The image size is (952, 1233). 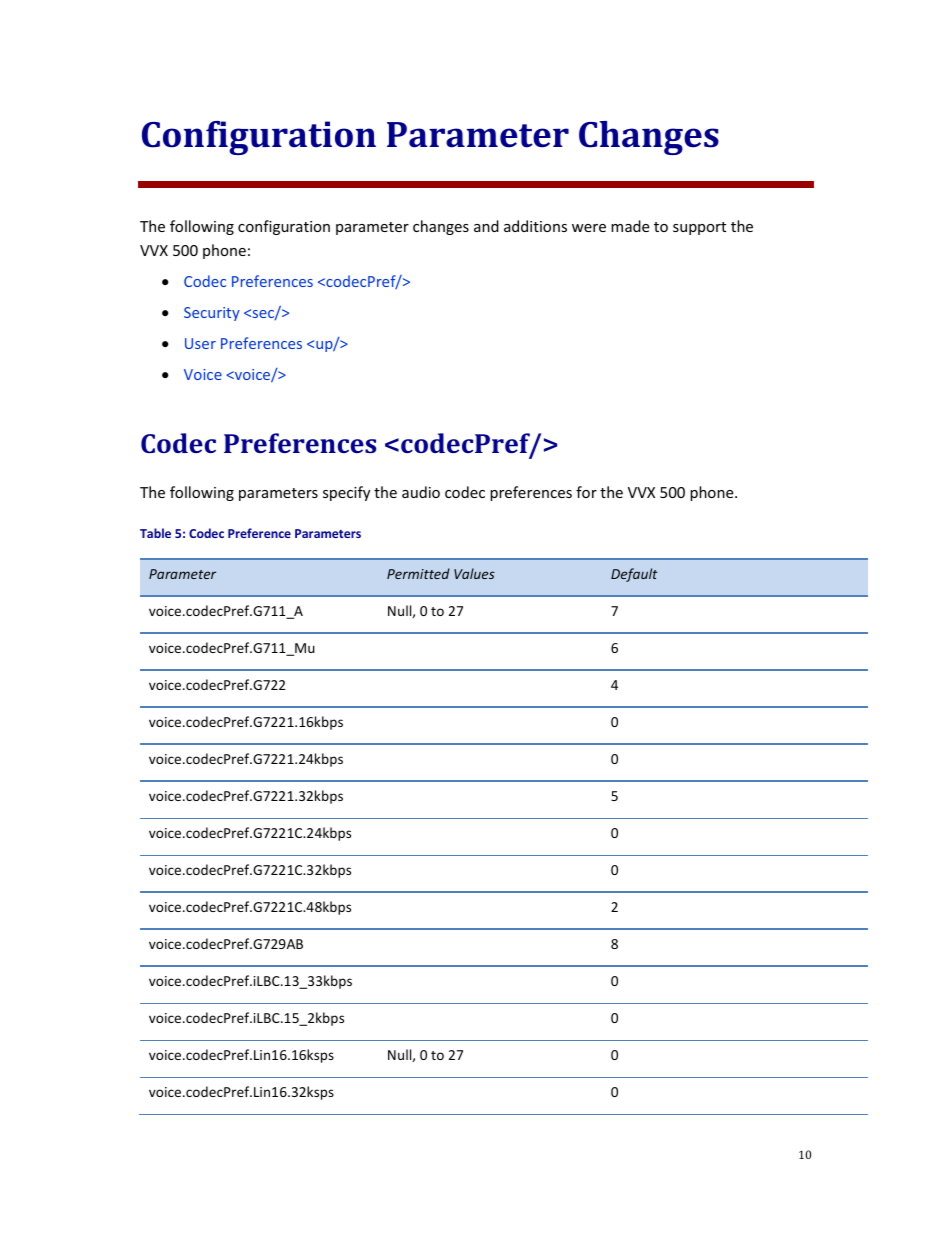 What do you see at coordinates (630, 226) in the screenshot?
I see `made` at bounding box center [630, 226].
